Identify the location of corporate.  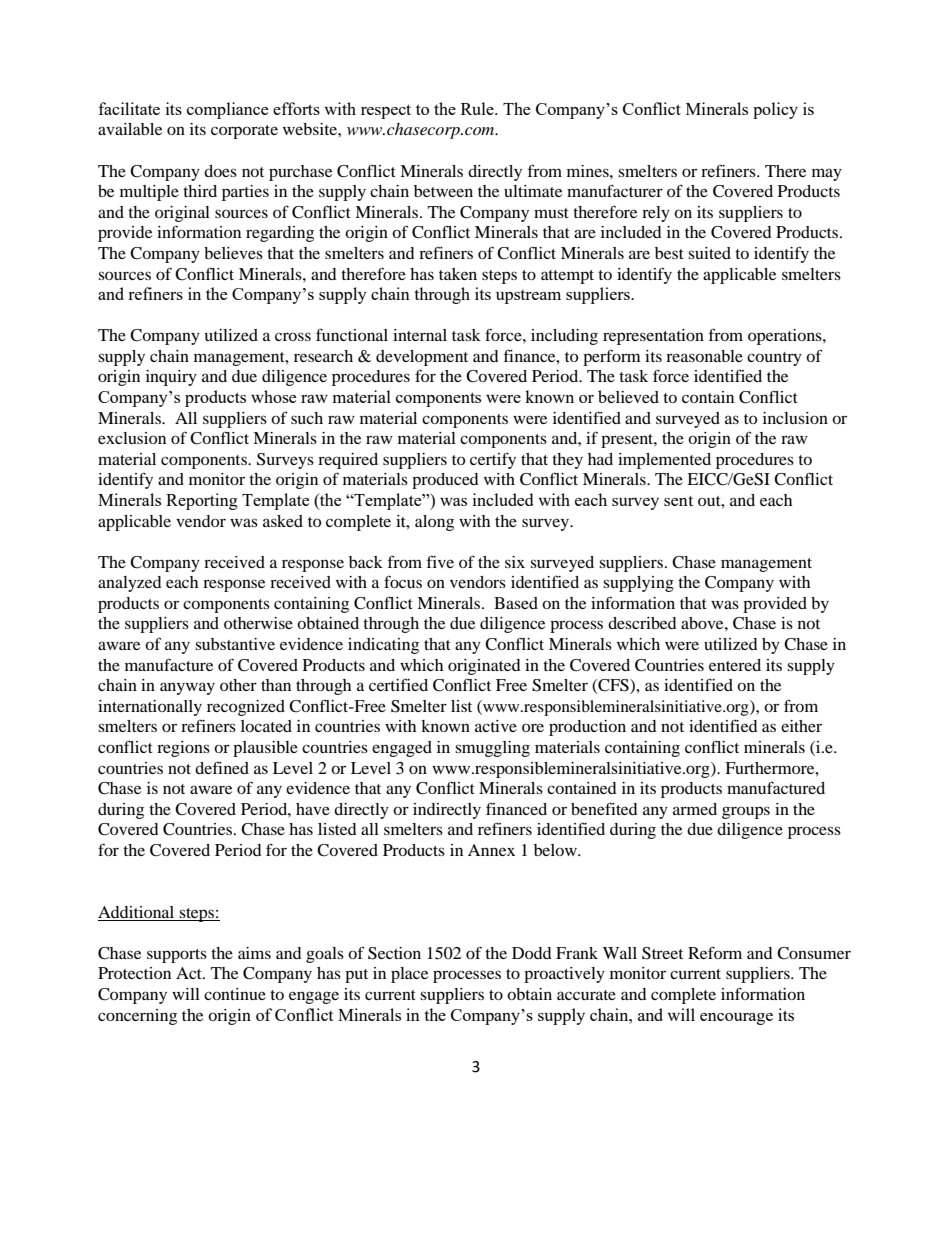
(244, 132).
